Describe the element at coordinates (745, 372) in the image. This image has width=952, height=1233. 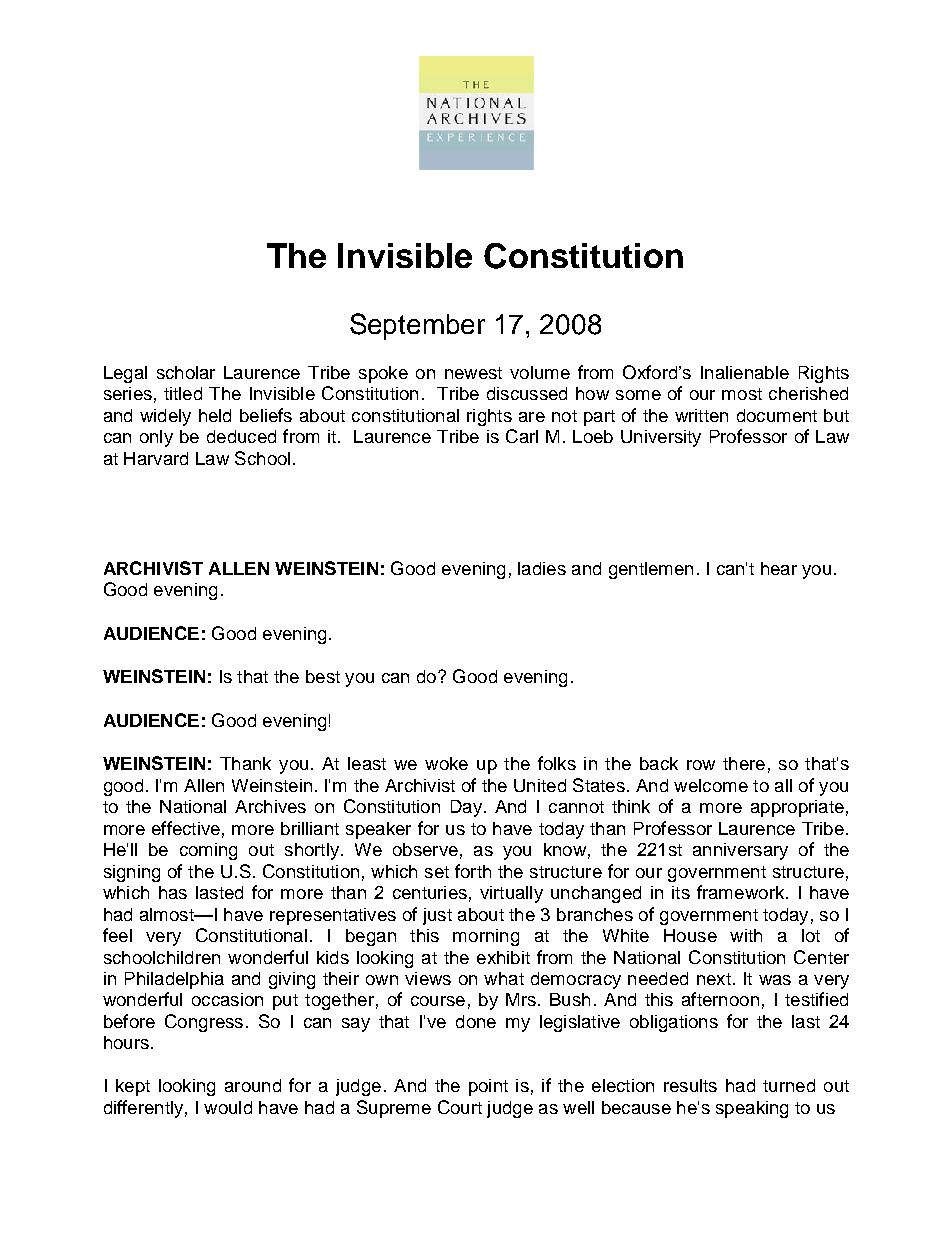
I see `Inalienable` at that location.
